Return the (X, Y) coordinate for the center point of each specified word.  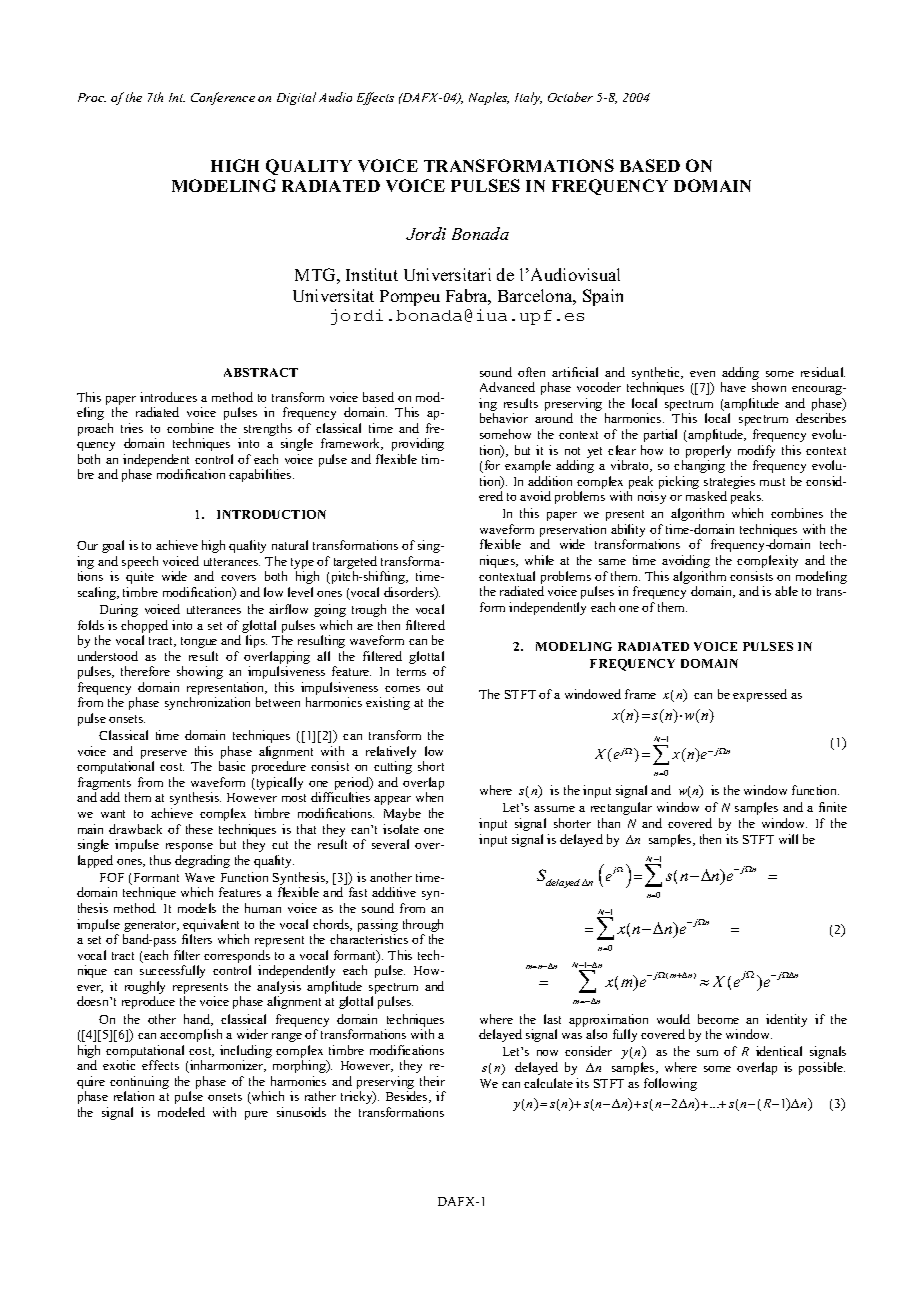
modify (756, 451)
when (429, 797)
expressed (760, 695)
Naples (489, 98)
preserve (164, 756)
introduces (168, 397)
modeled (181, 1112)
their (432, 1081)
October (570, 97)
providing (418, 444)
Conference (223, 98)
